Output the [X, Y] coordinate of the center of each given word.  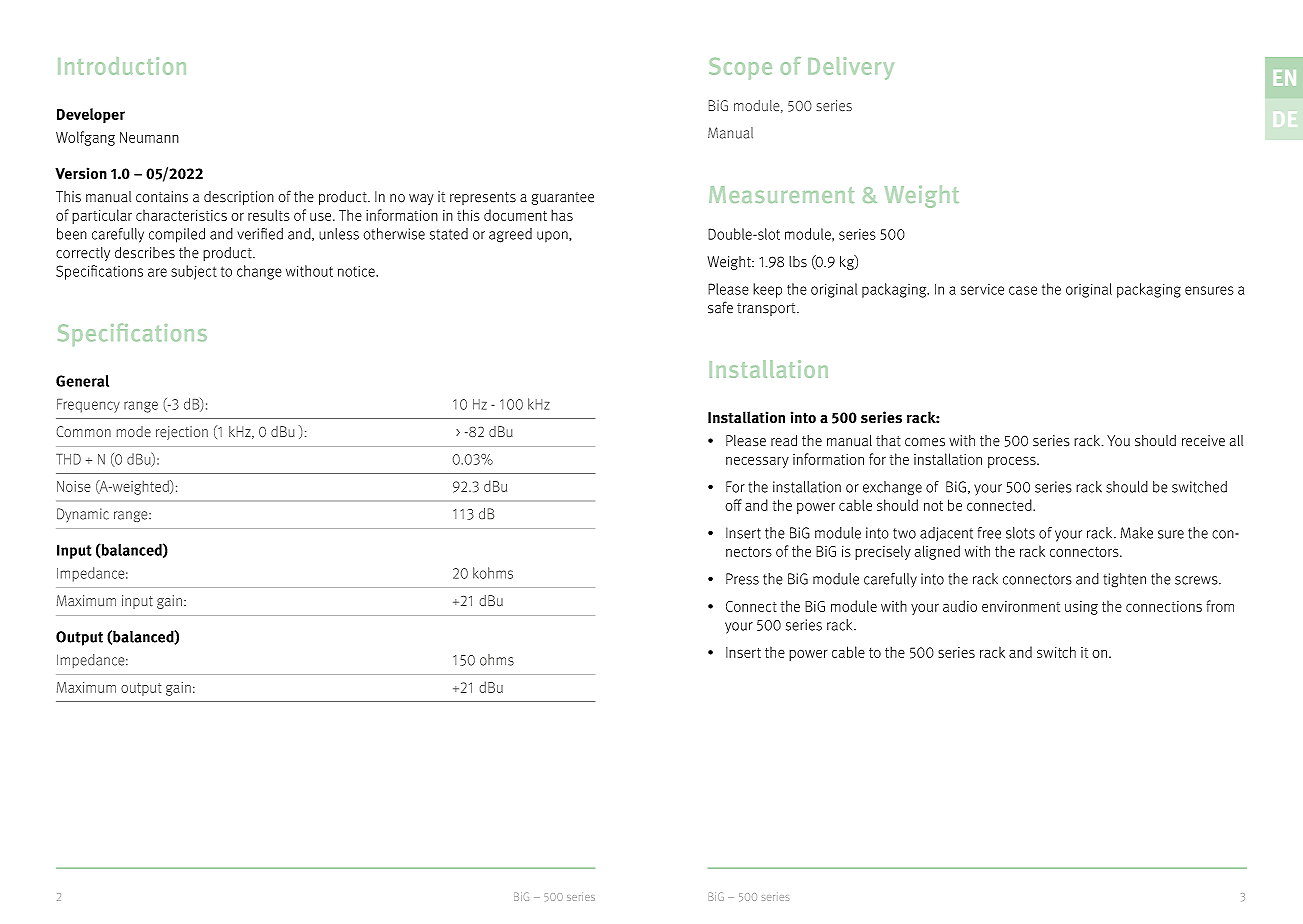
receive [1203, 441]
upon [553, 237]
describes [145, 252]
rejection [182, 433]
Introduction [122, 66]
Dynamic [83, 515]
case [1023, 290]
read [784, 440]
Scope [740, 69]
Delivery [851, 68]
